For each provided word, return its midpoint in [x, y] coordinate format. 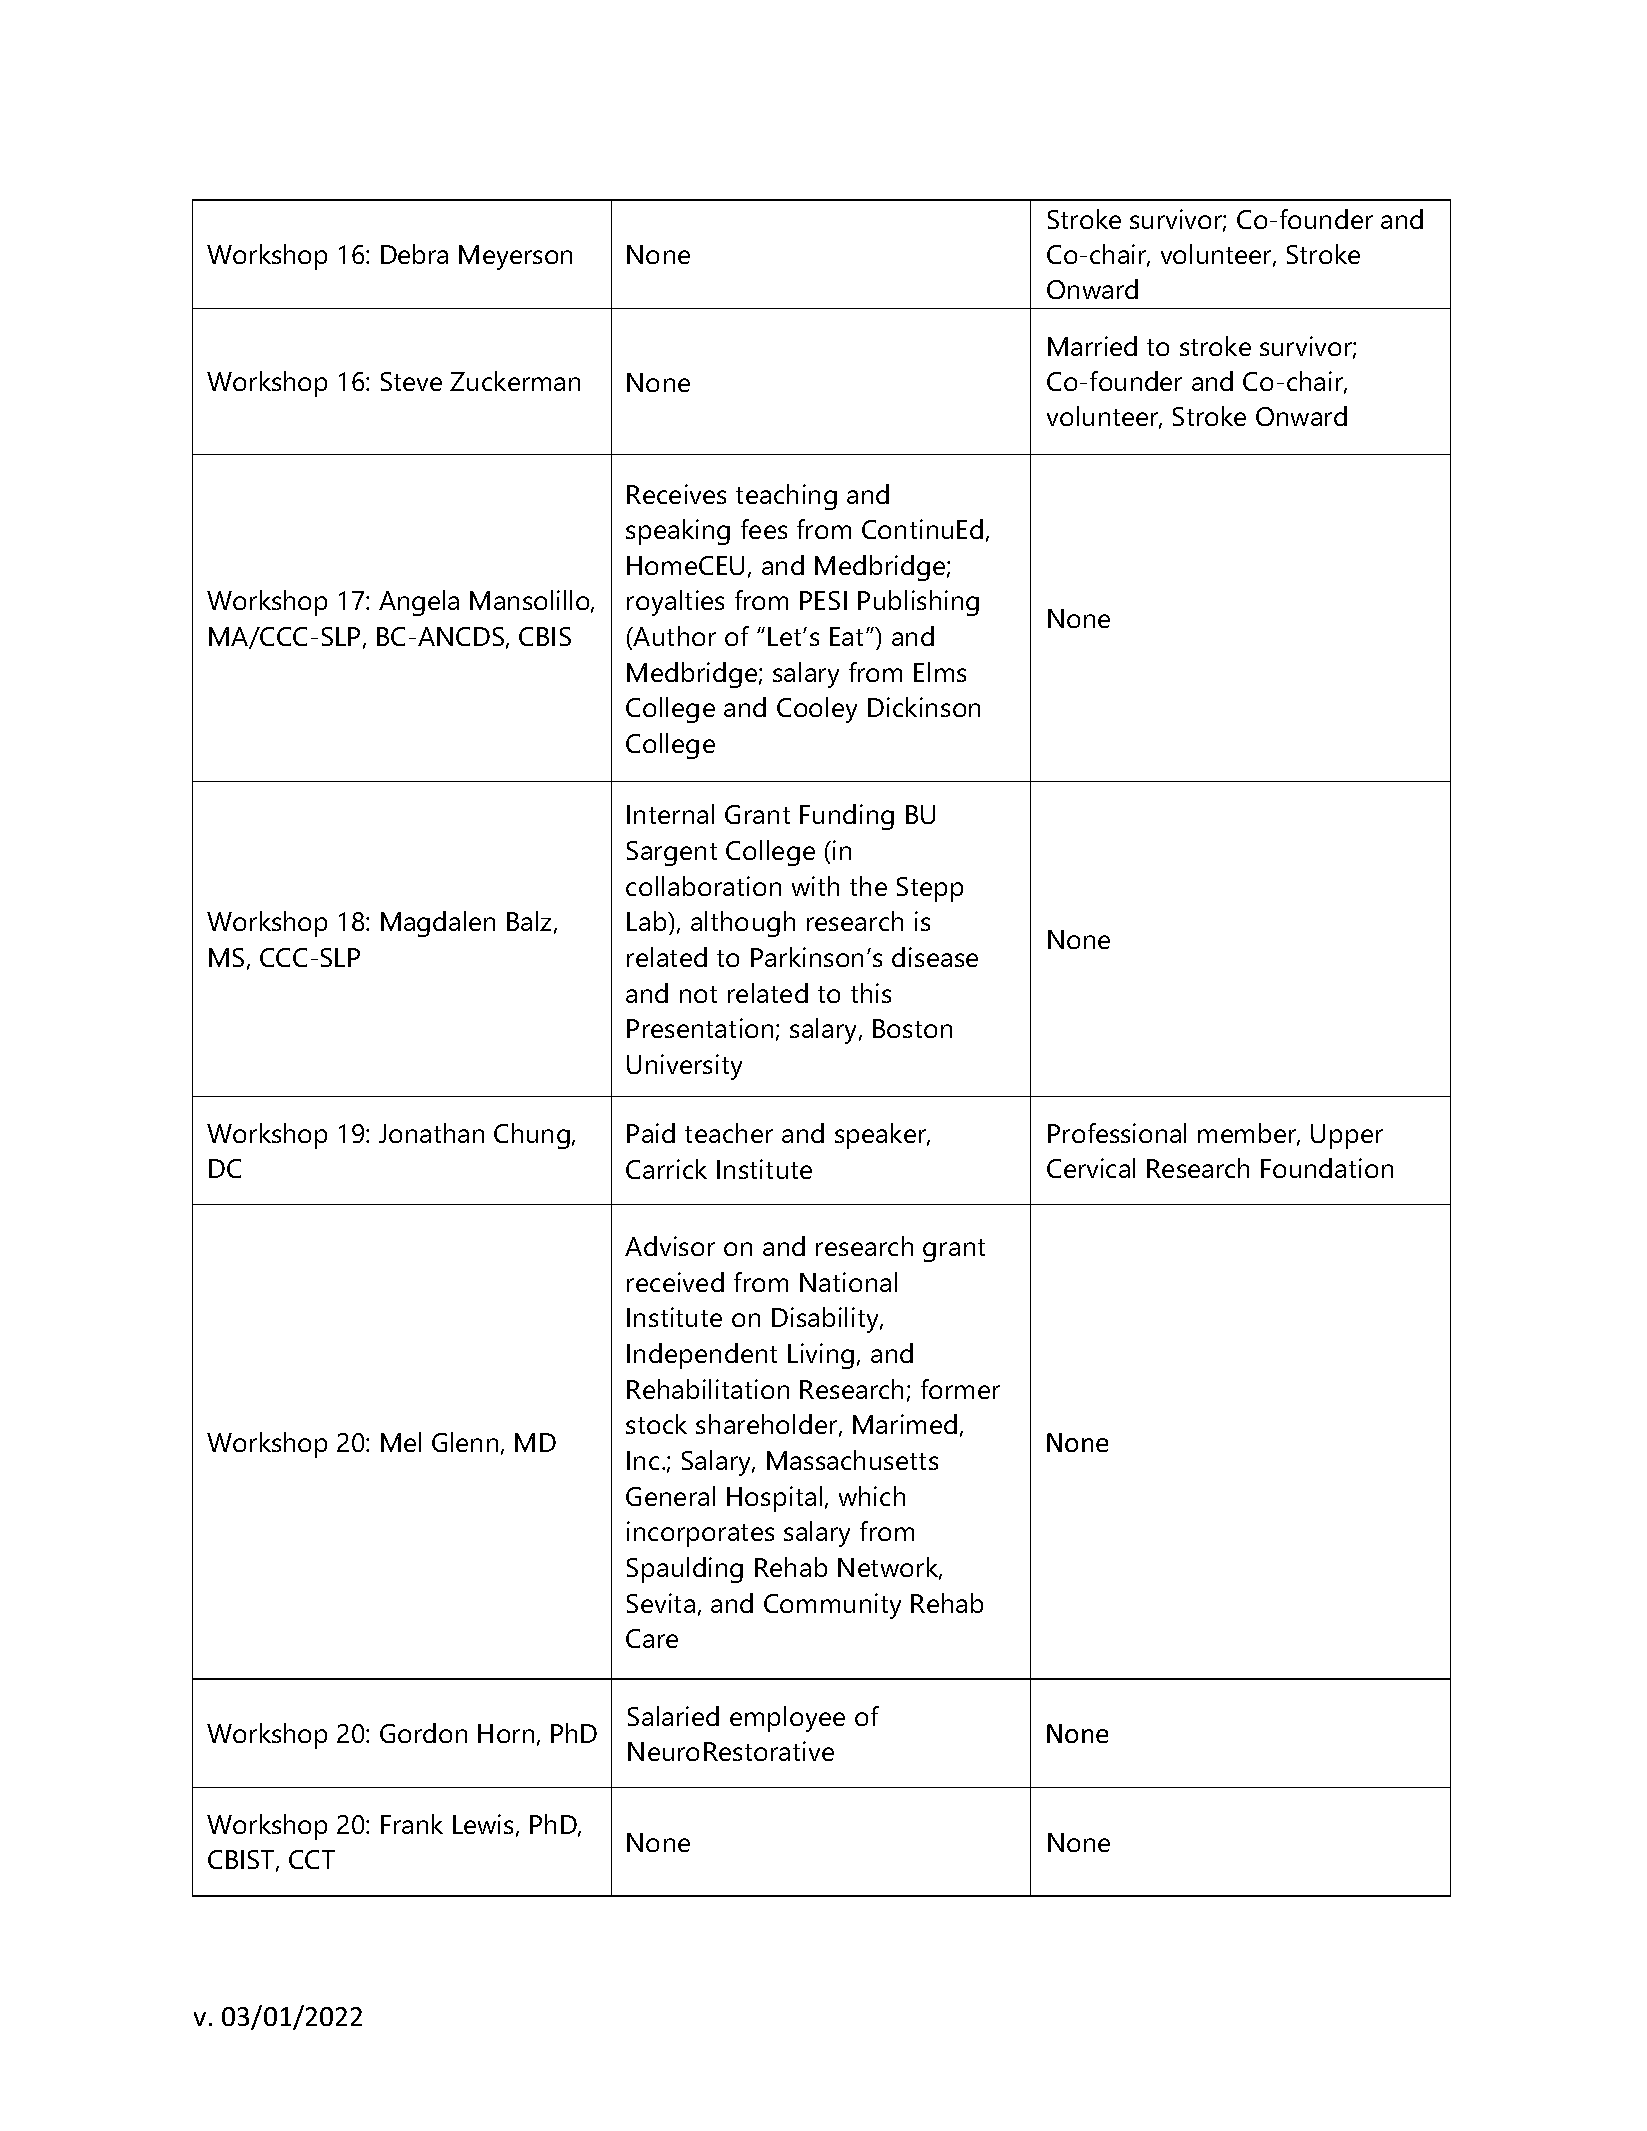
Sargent [672, 853]
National [848, 1282]
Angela [419, 603]
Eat [848, 636]
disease [935, 957]
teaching [786, 497]
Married [1092, 346]
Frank [412, 1824]
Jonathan [431, 1133]
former [960, 1389]
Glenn [465, 1442]
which [872, 1496]
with [815, 886]
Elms [940, 672]
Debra [414, 254]
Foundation [1327, 1168]
